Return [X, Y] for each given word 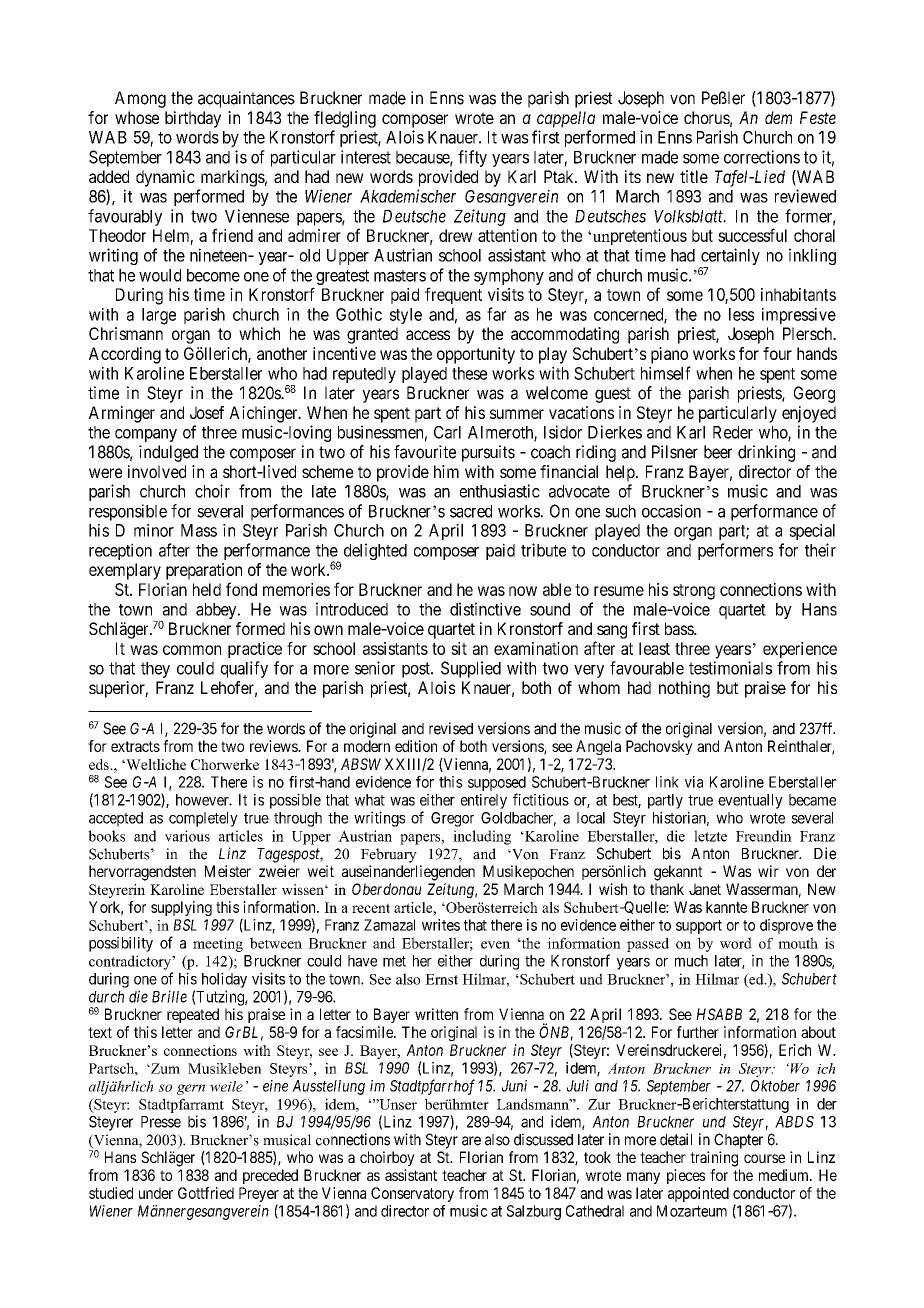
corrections [762, 157]
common [192, 650]
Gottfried [206, 1193]
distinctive [485, 609]
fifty [472, 158]
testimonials [730, 668]
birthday [193, 119]
